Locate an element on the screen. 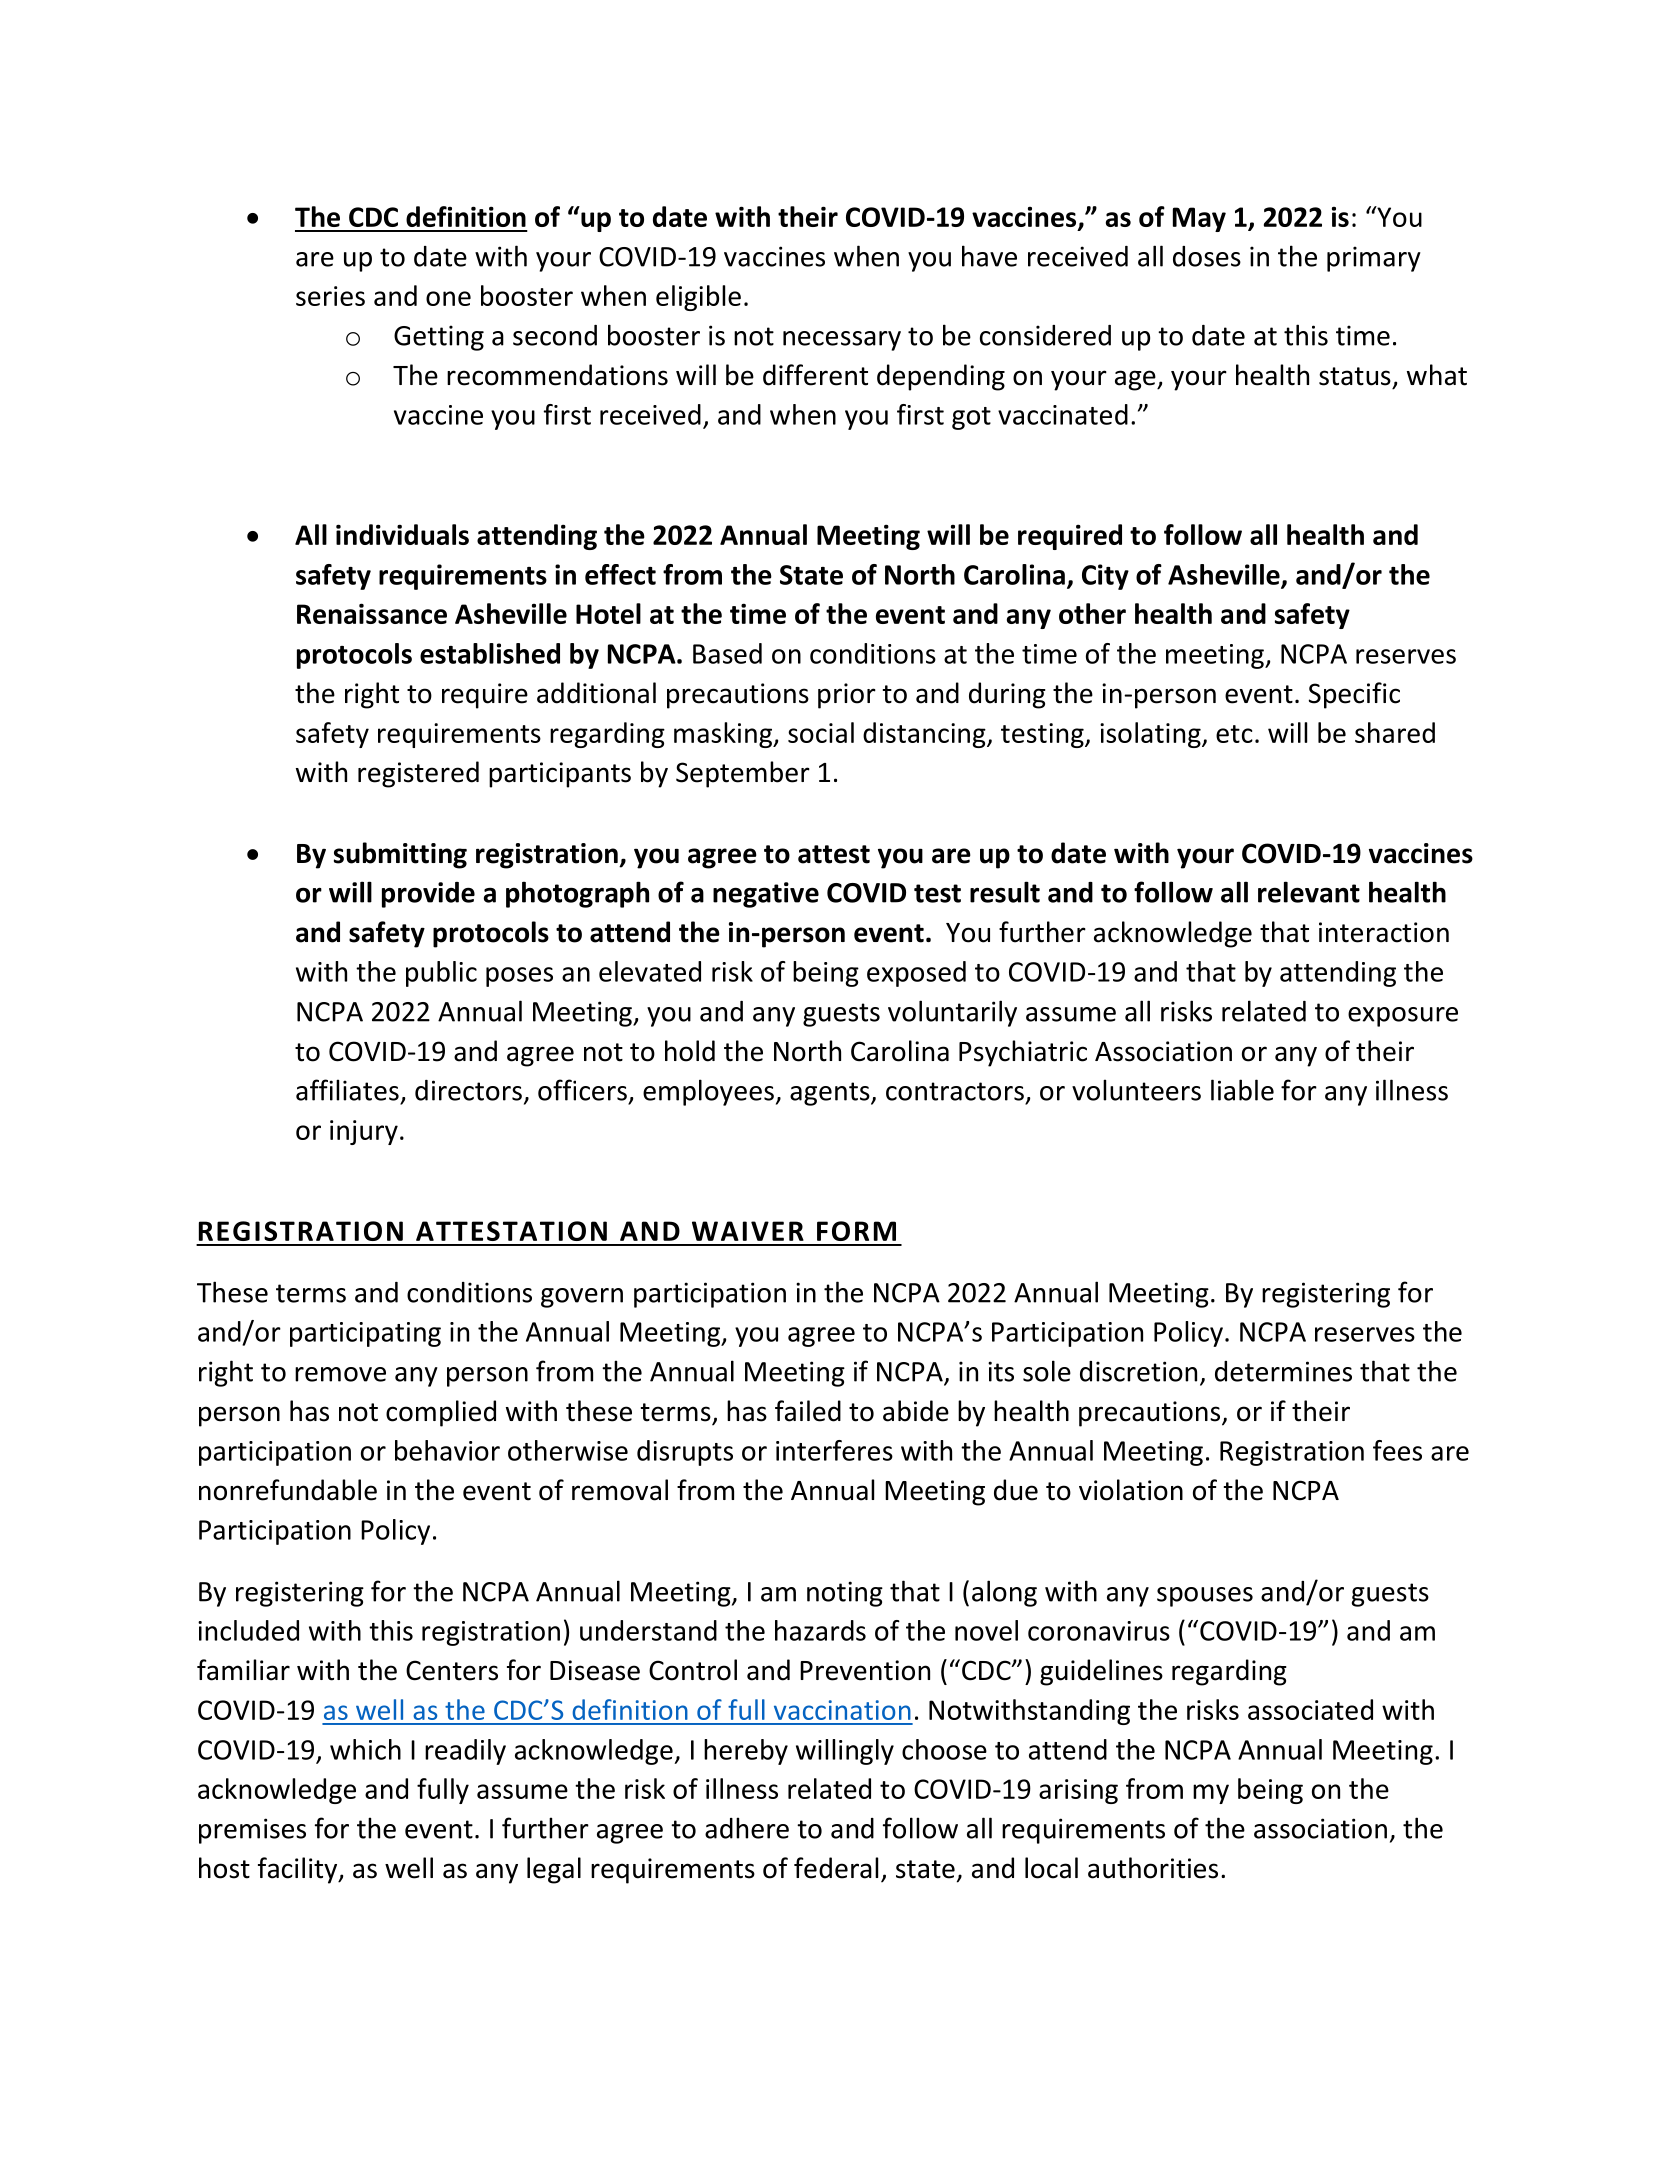 Image resolution: width=1671 pixels, height=2162 pixels. relevant is located at coordinates (1309, 892).
